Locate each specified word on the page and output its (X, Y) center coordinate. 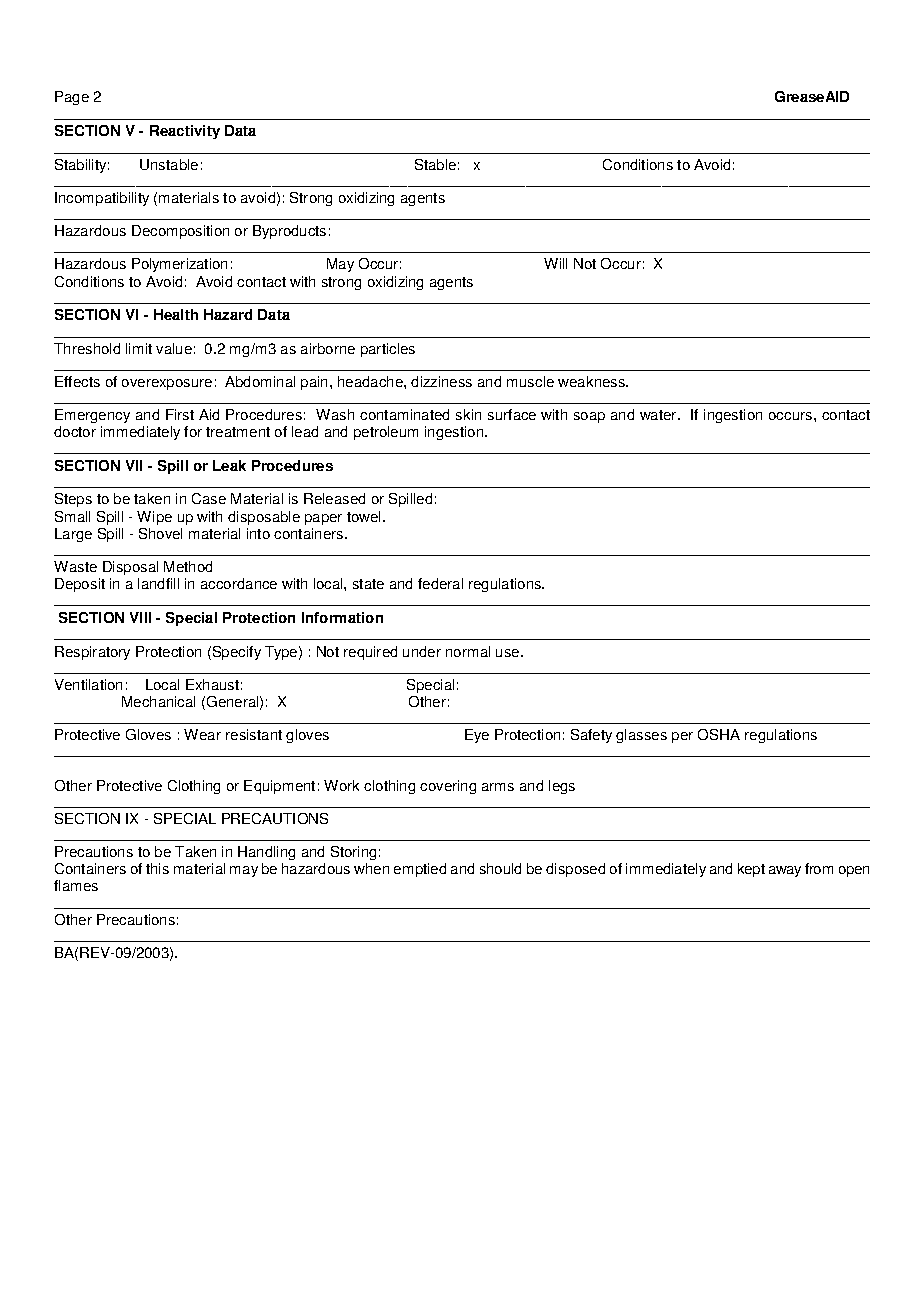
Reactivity (185, 132)
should (500, 868)
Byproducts (289, 232)
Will (555, 263)
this (157, 868)
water (659, 415)
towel (363, 516)
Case (209, 498)
